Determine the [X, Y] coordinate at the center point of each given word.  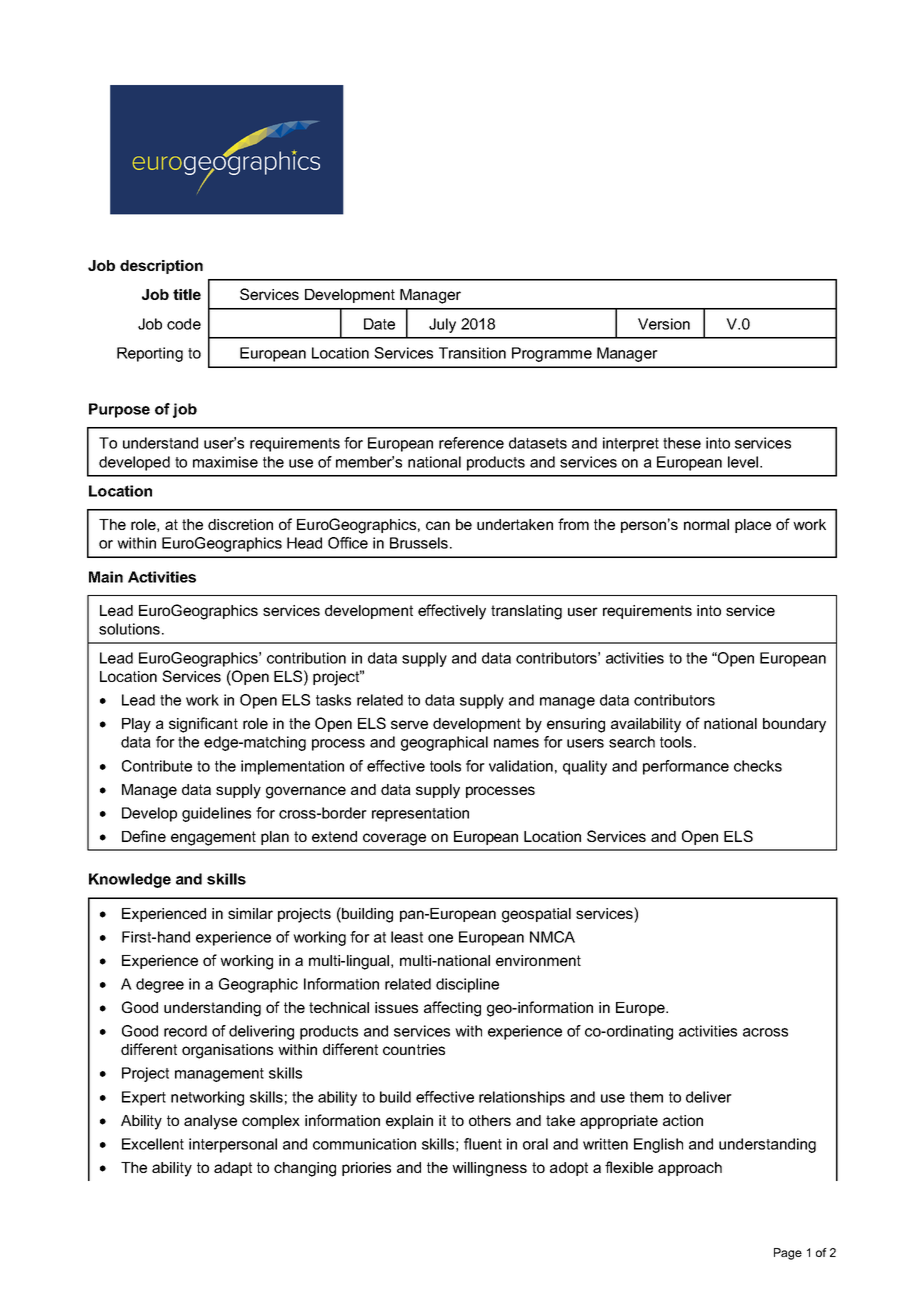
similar [250, 913]
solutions [129, 629]
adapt [233, 1169]
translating [526, 612]
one [440, 938]
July [442, 325]
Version [664, 324]
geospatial [536, 915]
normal [706, 524]
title [187, 294]
